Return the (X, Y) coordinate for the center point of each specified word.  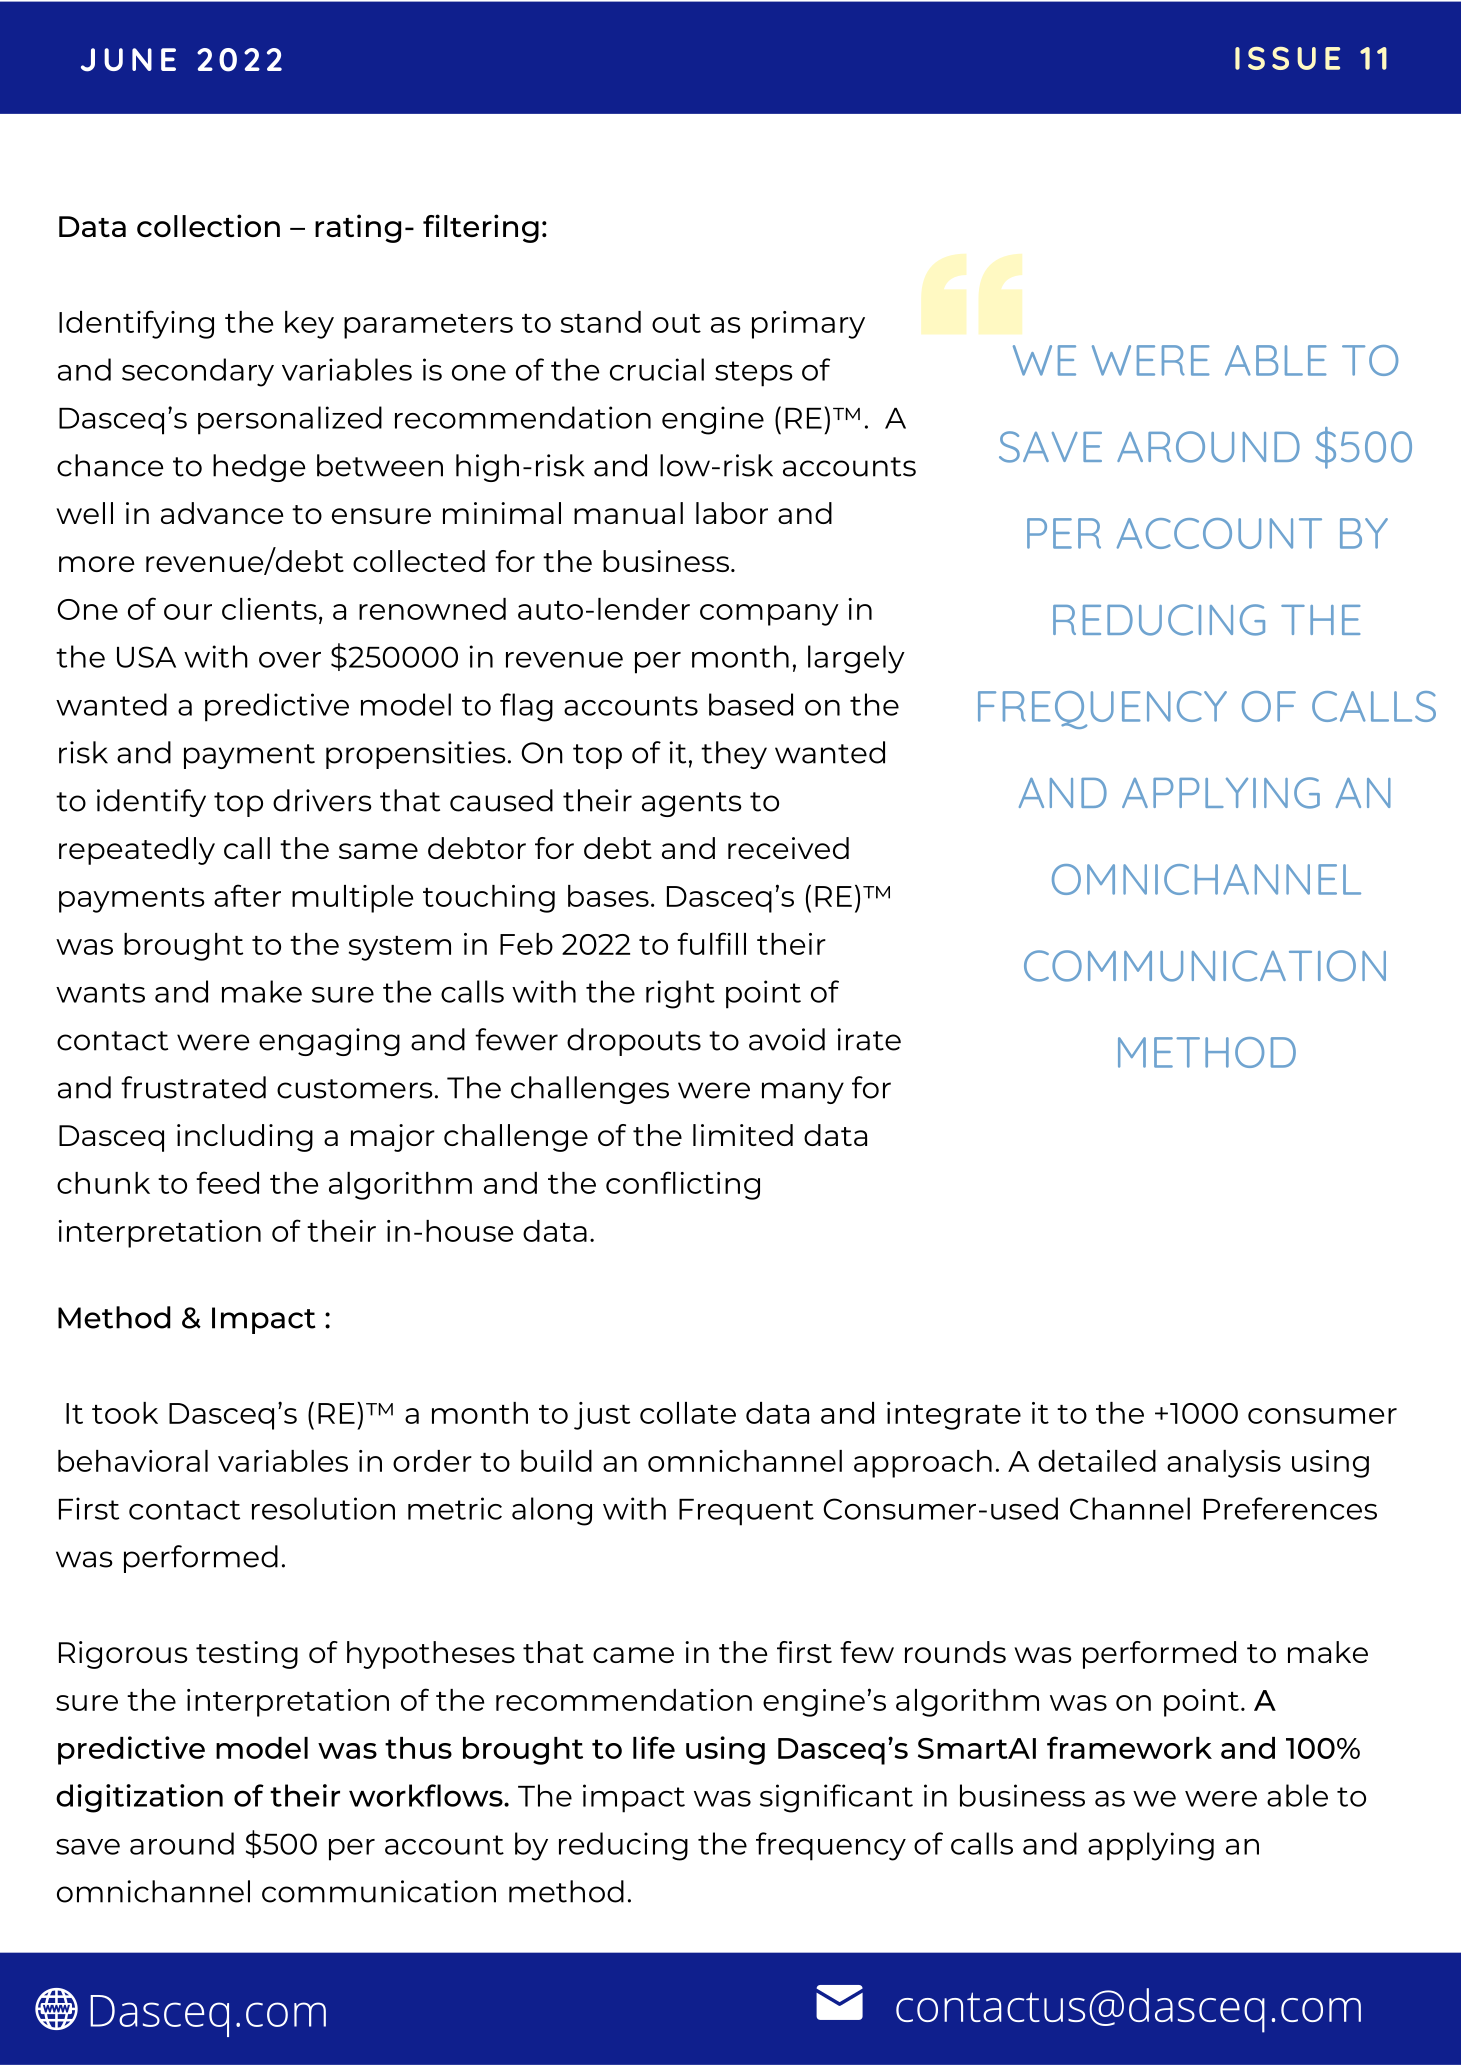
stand (600, 322)
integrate (954, 1416)
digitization (139, 1798)
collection (208, 225)
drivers (322, 800)
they (734, 755)
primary (808, 325)
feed (227, 1182)
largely (856, 659)
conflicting (683, 1185)
